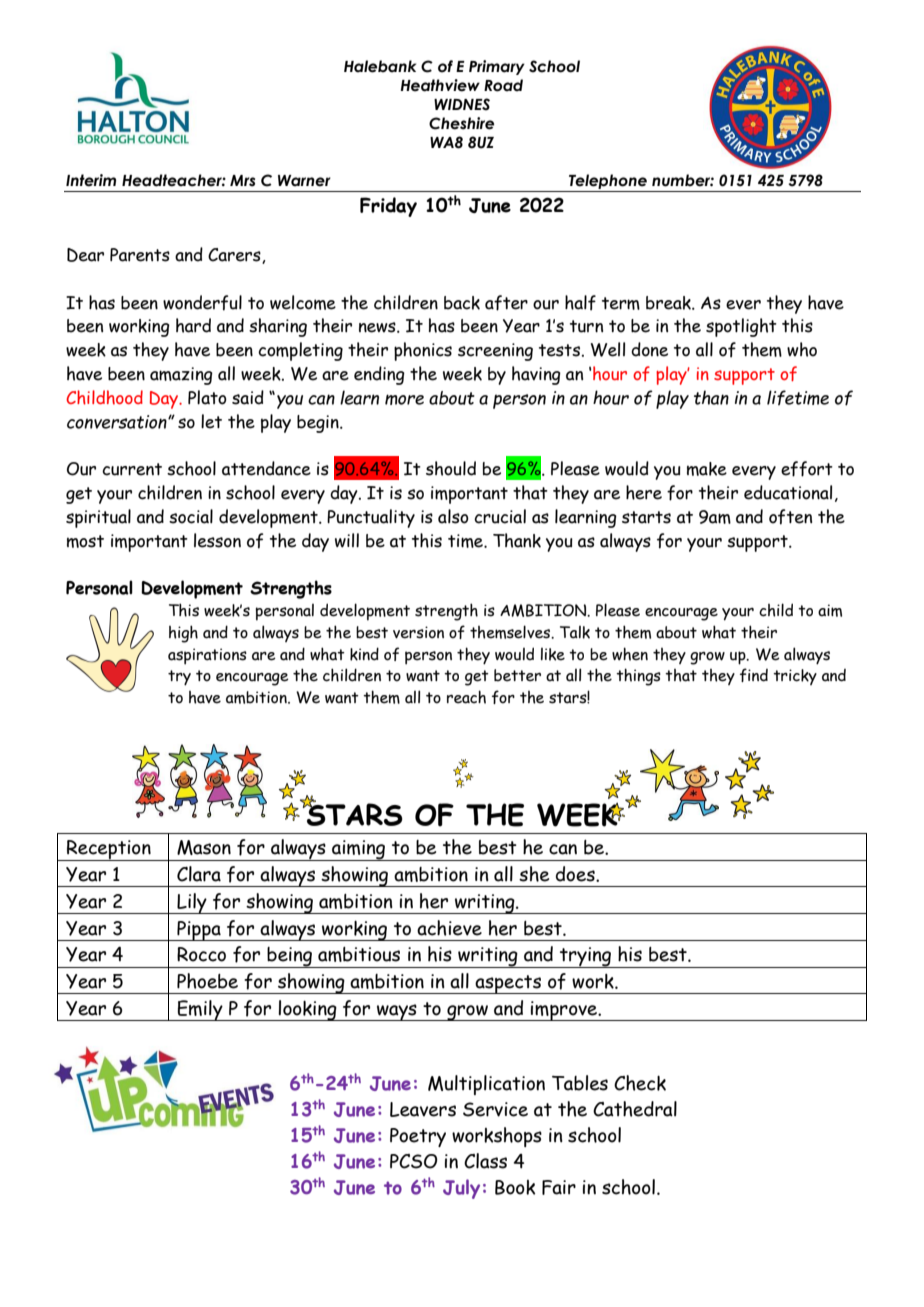 This page has height=1307, width=924. I want to click on Emily, so click(200, 1010).
